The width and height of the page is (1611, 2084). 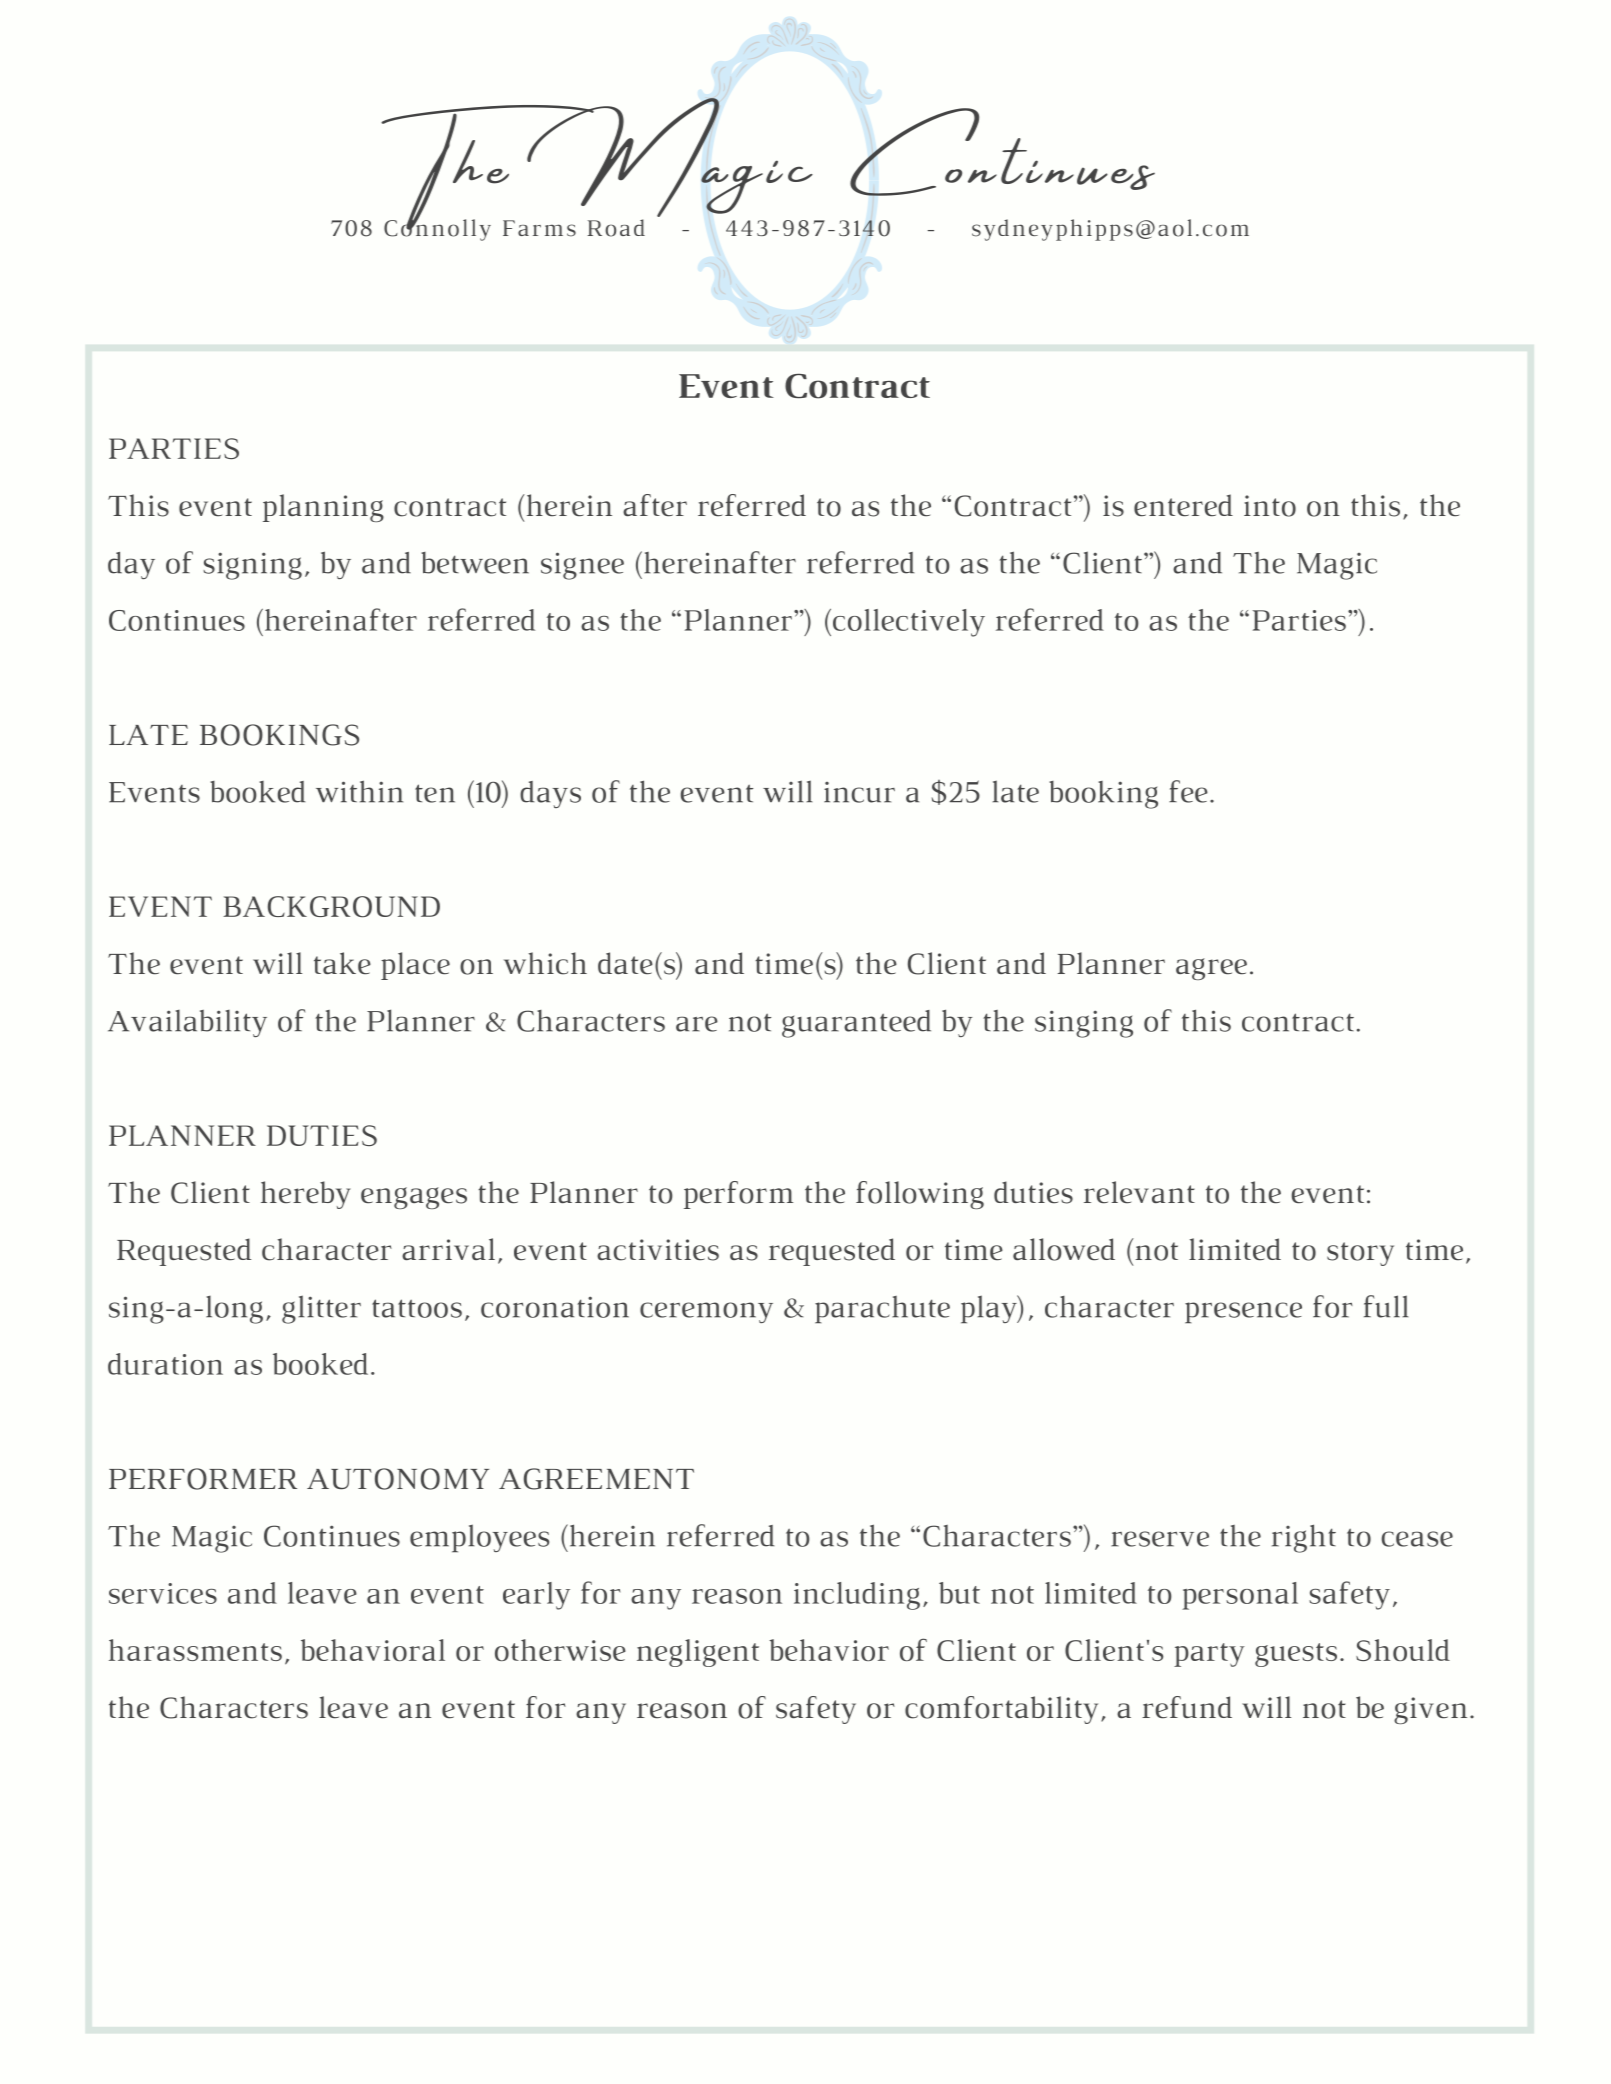 What do you see at coordinates (195, 1650) in the page?
I see `harassments` at bounding box center [195, 1650].
